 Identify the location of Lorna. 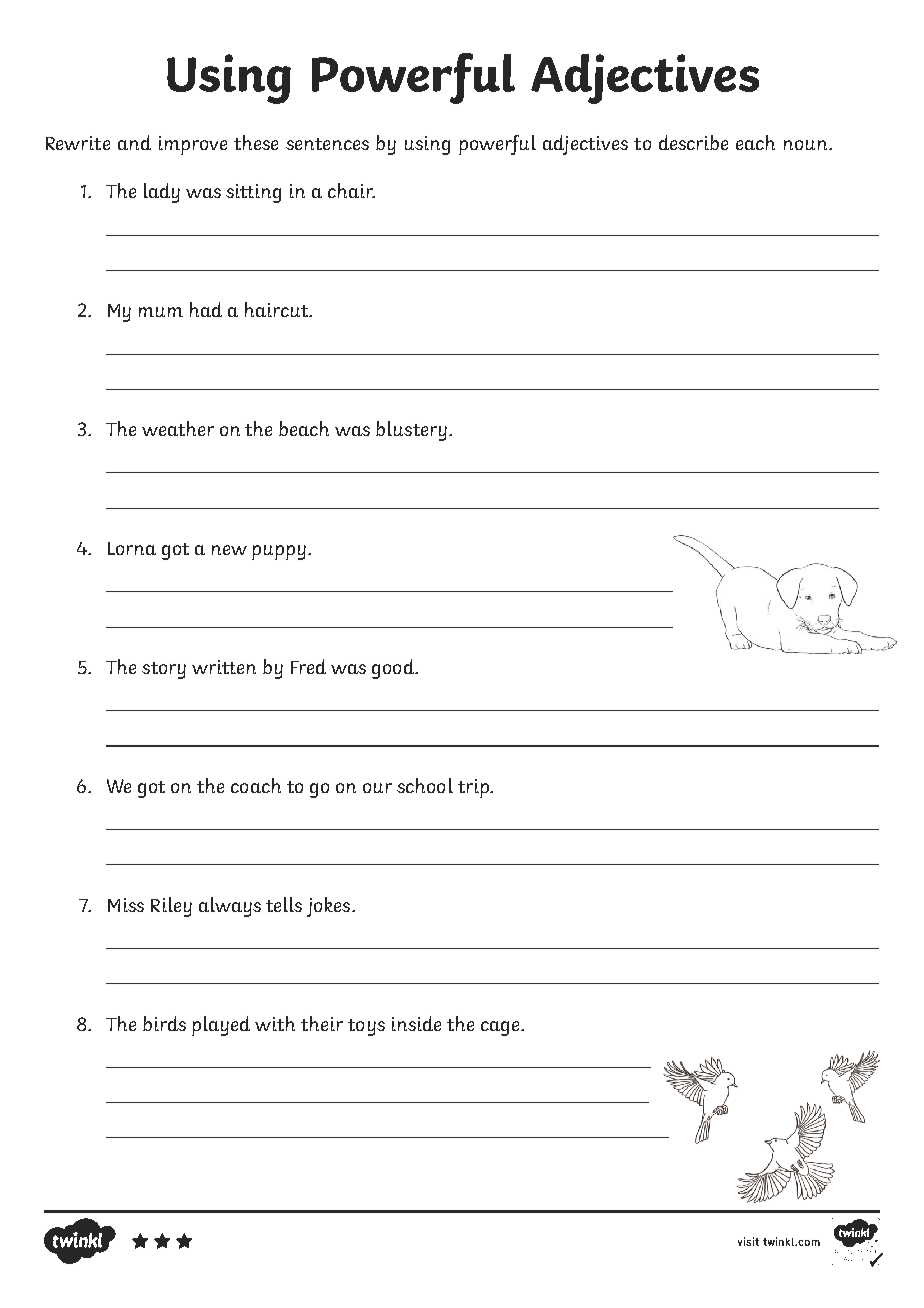
(132, 548).
